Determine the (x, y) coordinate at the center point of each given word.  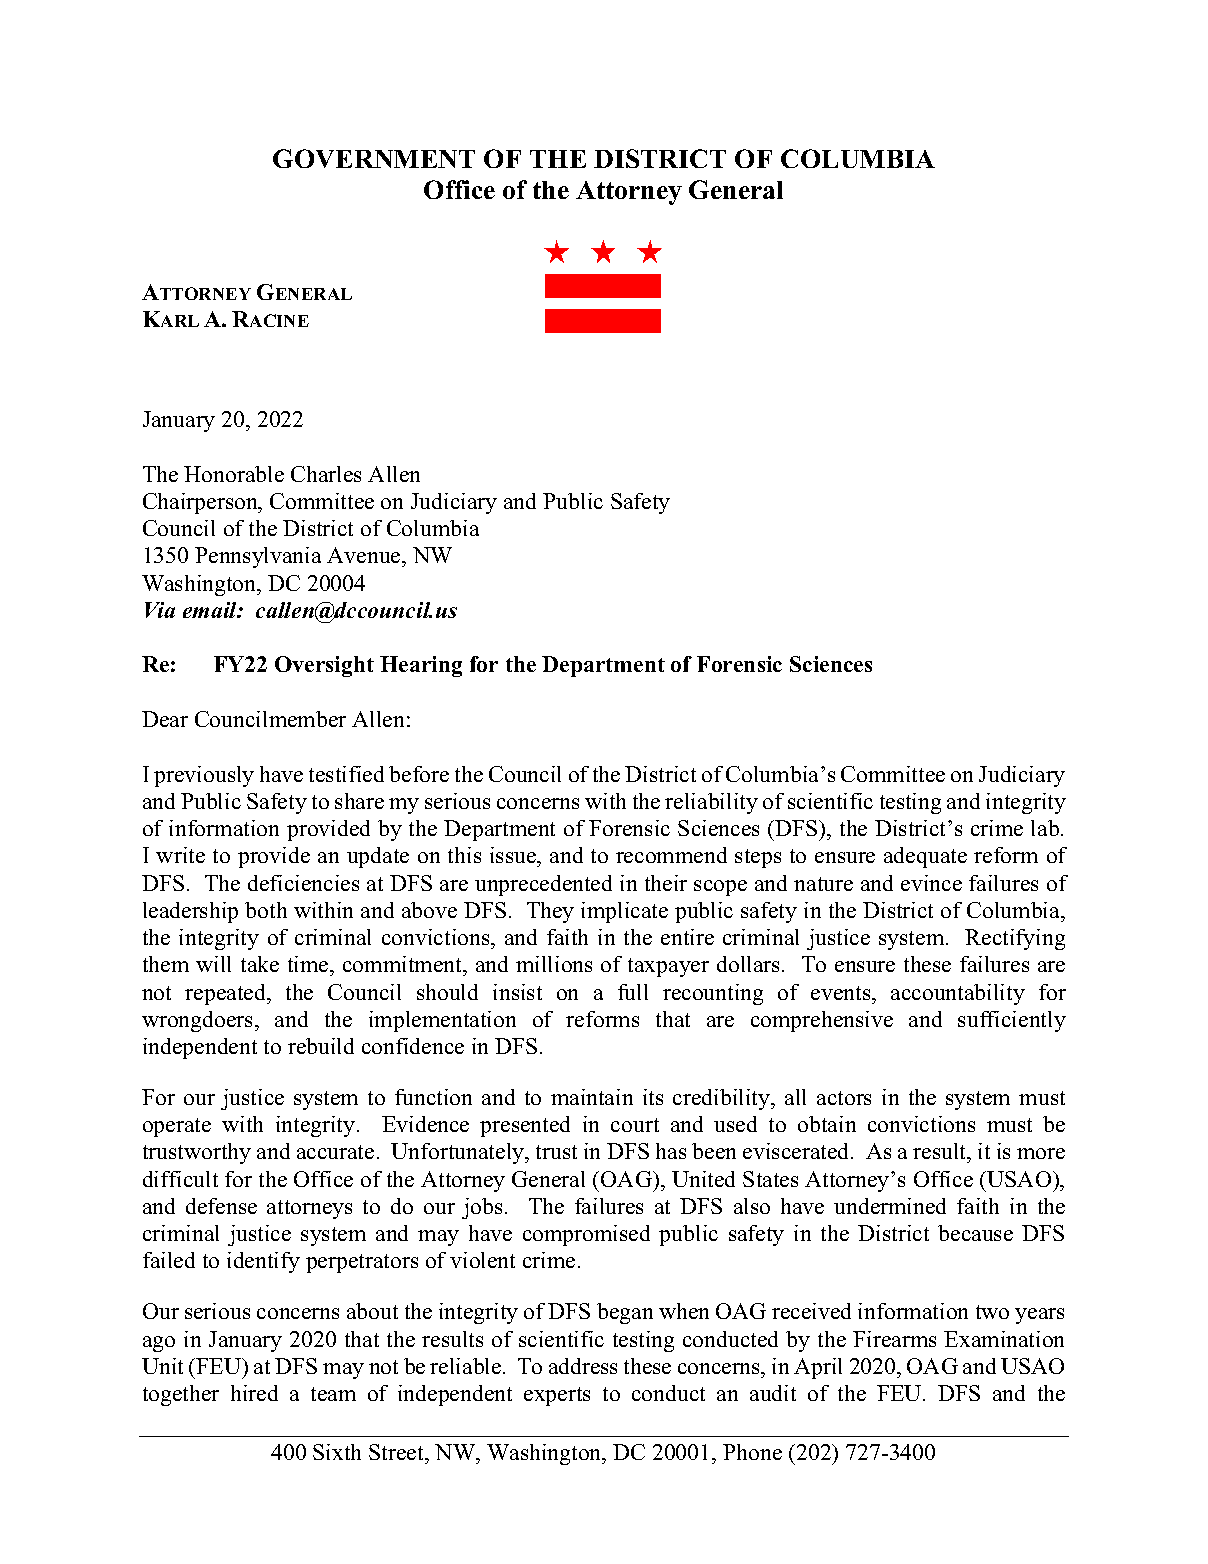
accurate (335, 1152)
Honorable (234, 474)
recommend (671, 855)
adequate (925, 857)
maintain (592, 1097)
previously (204, 776)
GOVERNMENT (374, 158)
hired (254, 1393)
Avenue (365, 557)
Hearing (421, 666)
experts (557, 1396)
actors (844, 1098)
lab (1046, 828)
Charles (326, 474)
